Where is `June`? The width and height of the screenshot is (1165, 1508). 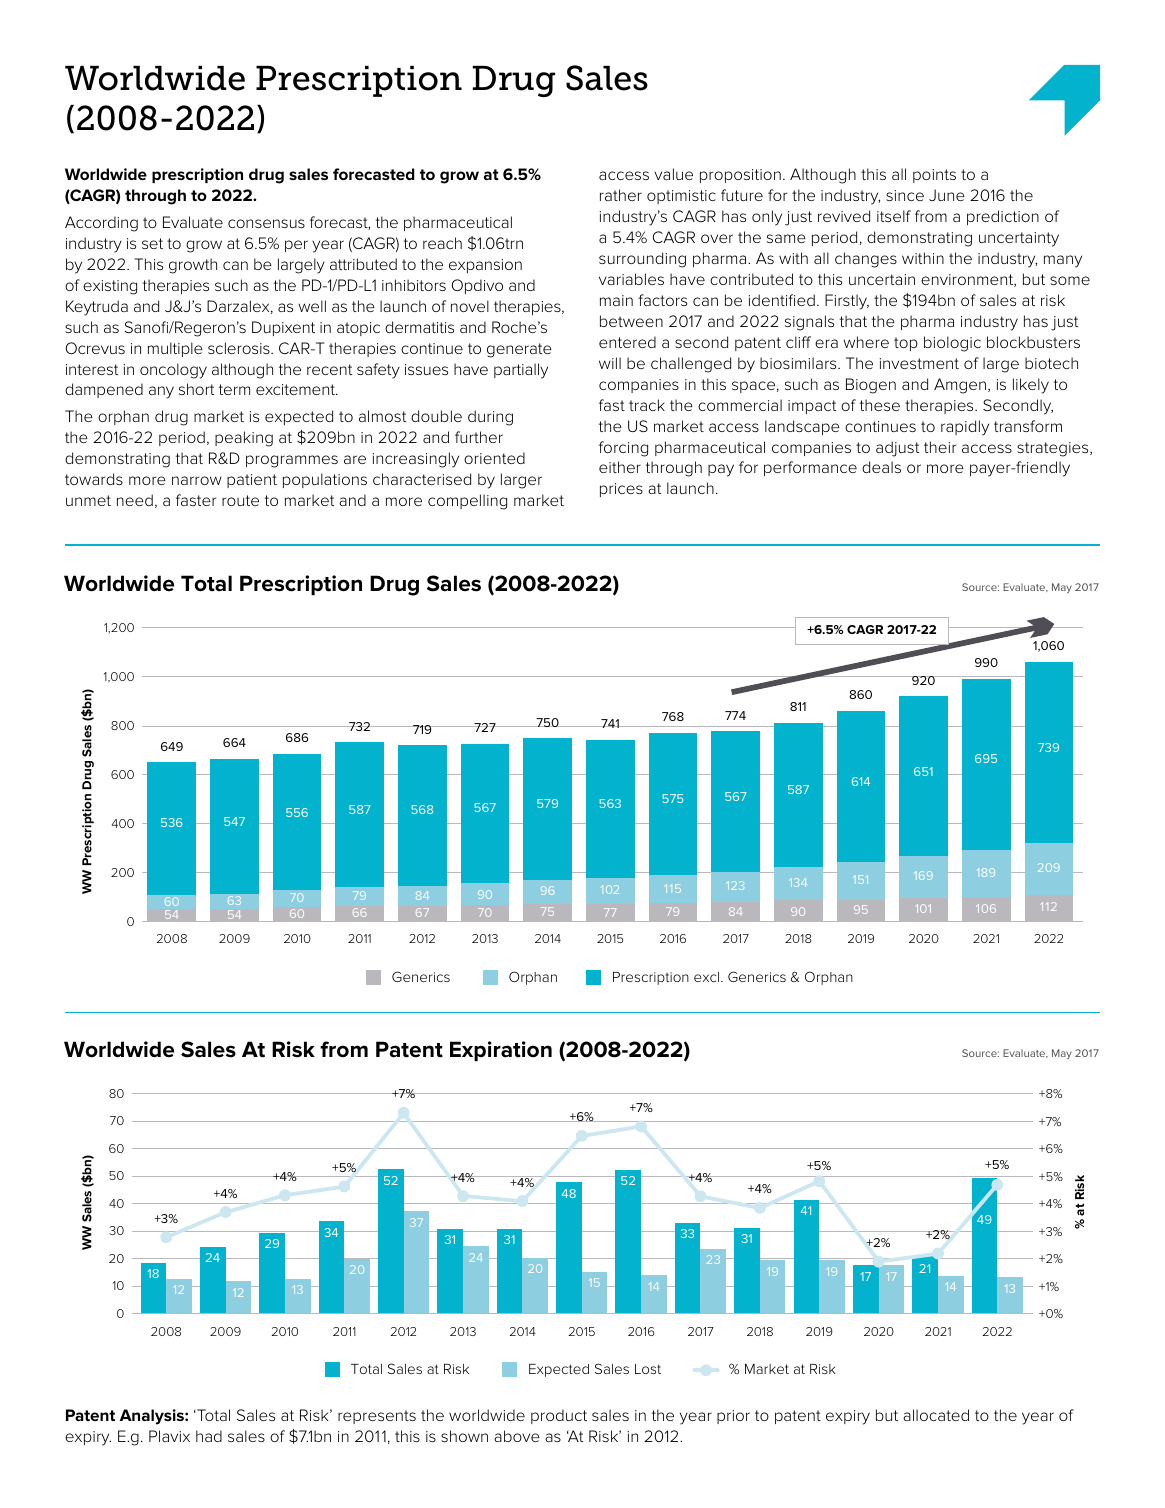 June is located at coordinates (947, 195).
